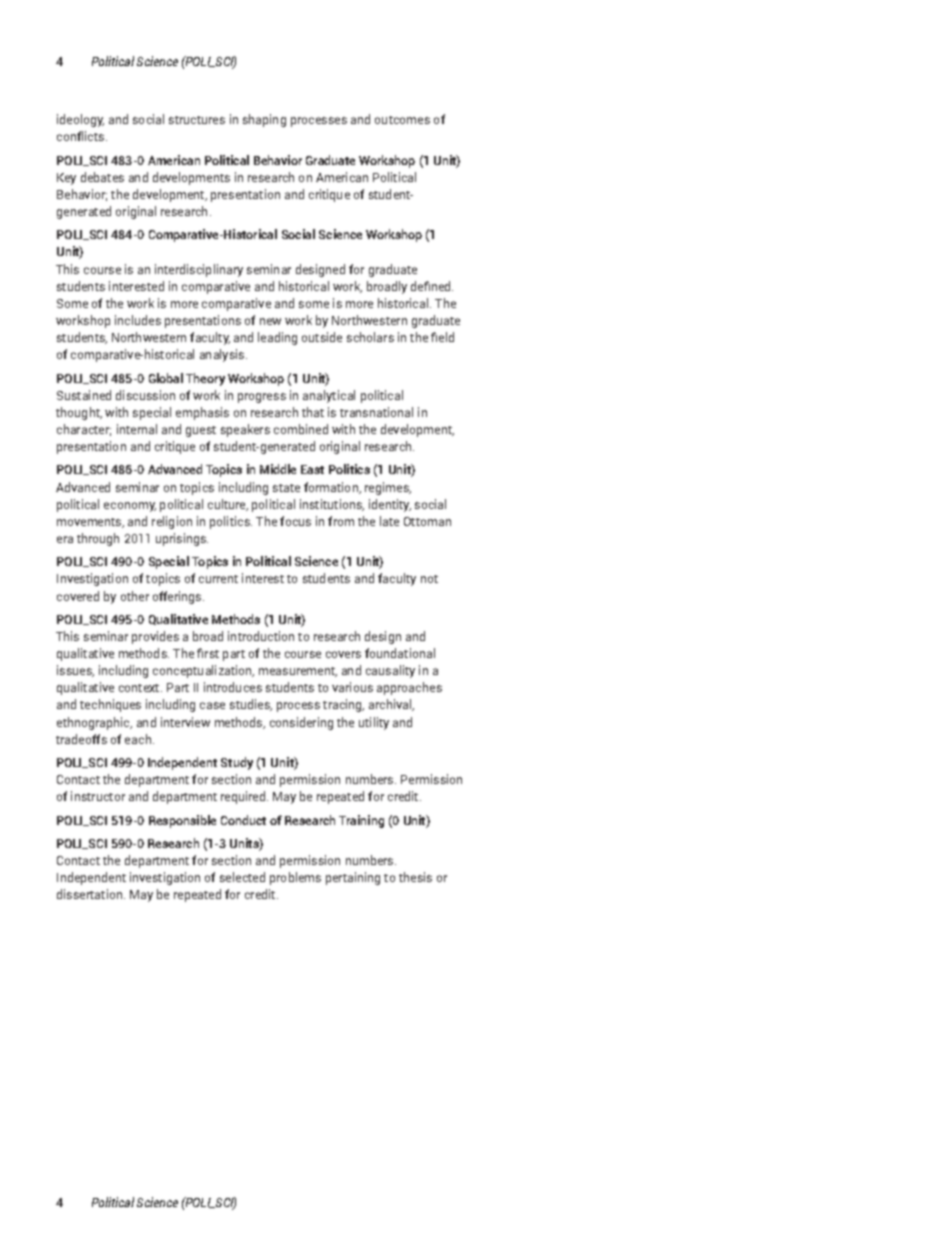 This screenshot has width=952, height=1233. Describe the element at coordinates (89, 894) in the screenshot. I see `dissertation` at that location.
